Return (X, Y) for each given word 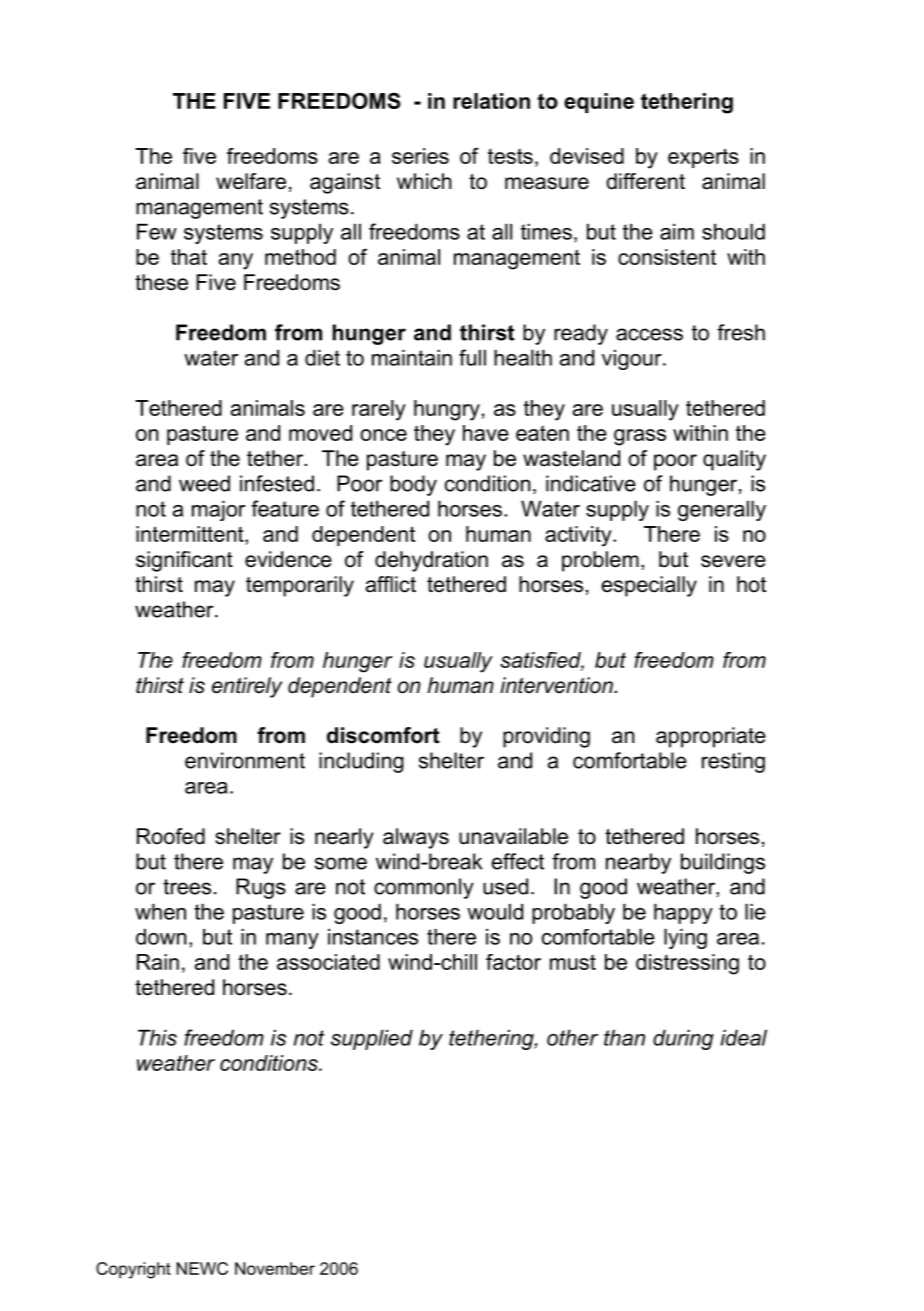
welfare (251, 181)
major (218, 510)
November (275, 1268)
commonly (424, 888)
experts (703, 158)
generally (722, 510)
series (420, 156)
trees (187, 887)
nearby (638, 863)
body (413, 485)
